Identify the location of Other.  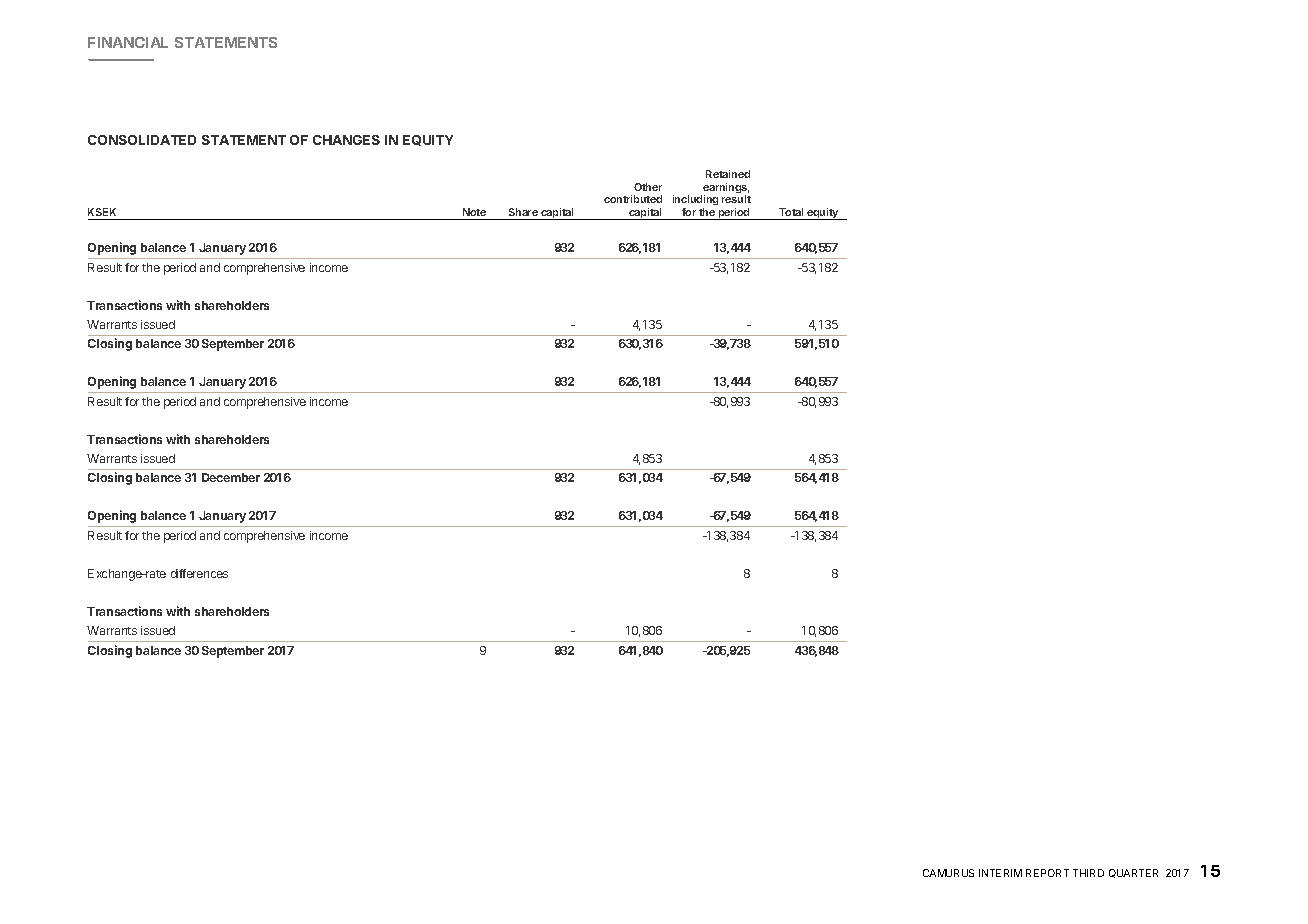
(648, 187).
